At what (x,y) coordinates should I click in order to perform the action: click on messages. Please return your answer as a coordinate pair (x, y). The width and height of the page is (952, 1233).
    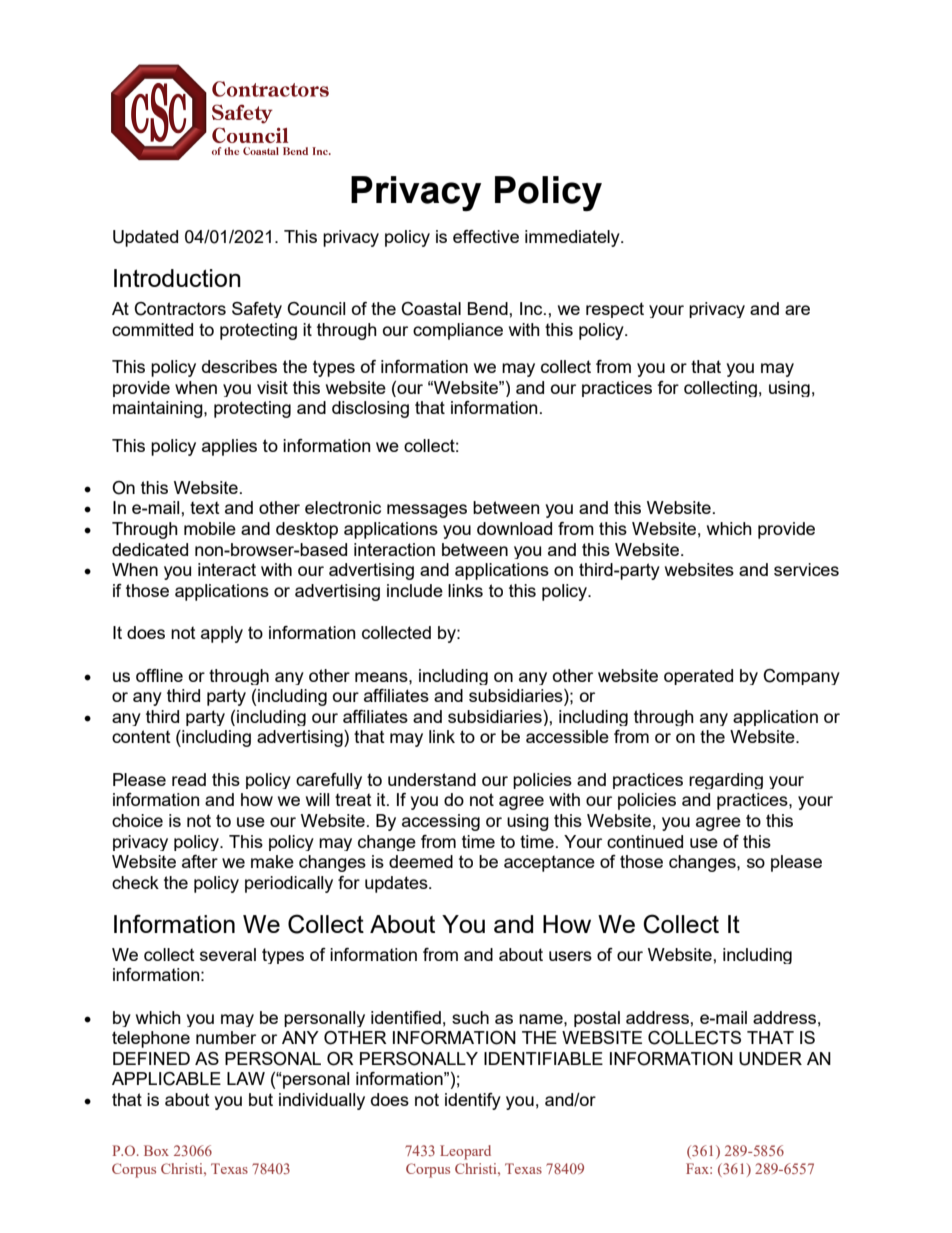
    Looking at the image, I should click on (427, 511).
